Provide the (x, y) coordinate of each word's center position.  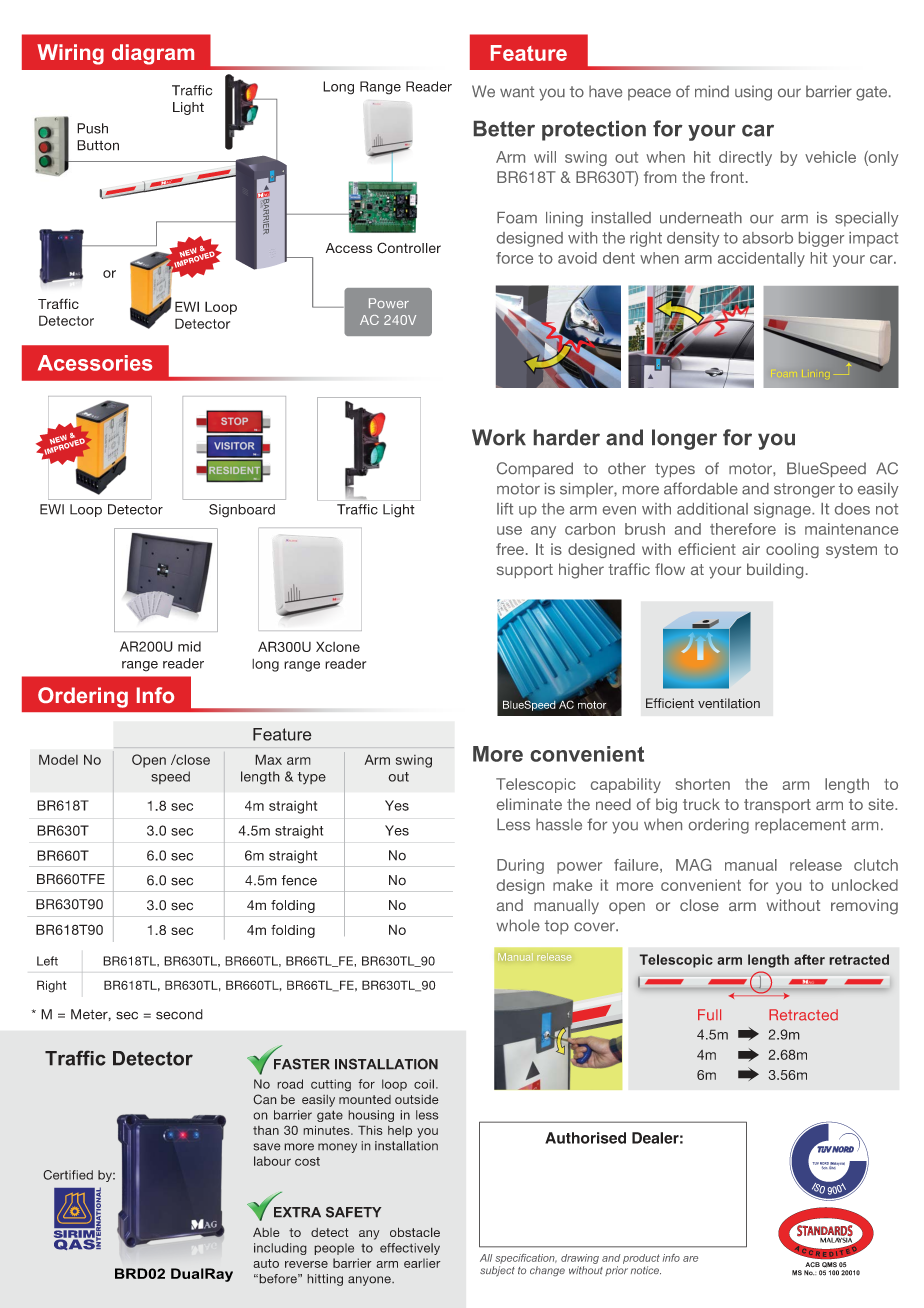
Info (155, 695)
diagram (153, 54)
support (525, 571)
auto (266, 1263)
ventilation (729, 703)
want (517, 91)
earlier (422, 1263)
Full (709, 1015)
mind (712, 91)
